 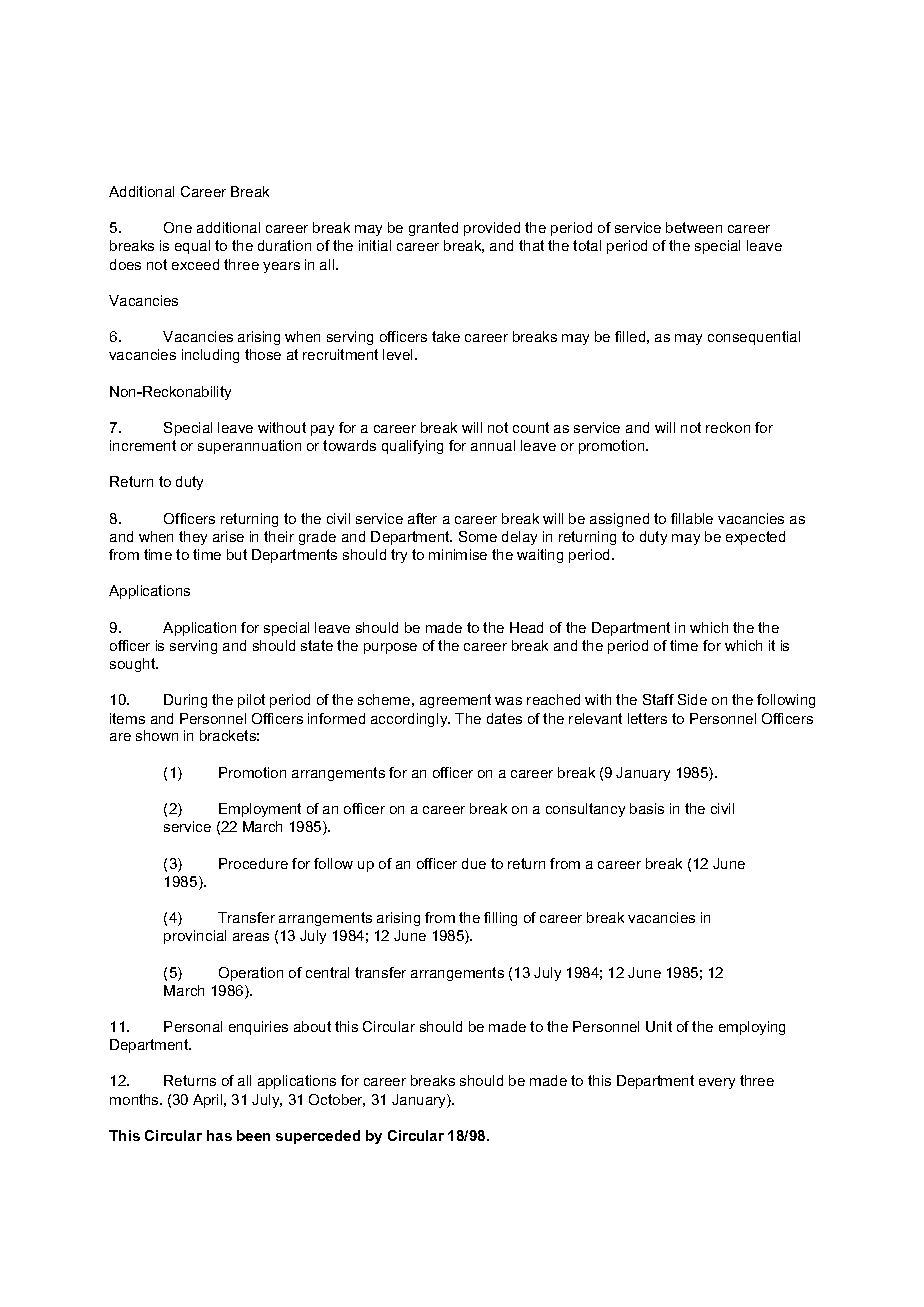 I want to click on granted, so click(x=433, y=229).
